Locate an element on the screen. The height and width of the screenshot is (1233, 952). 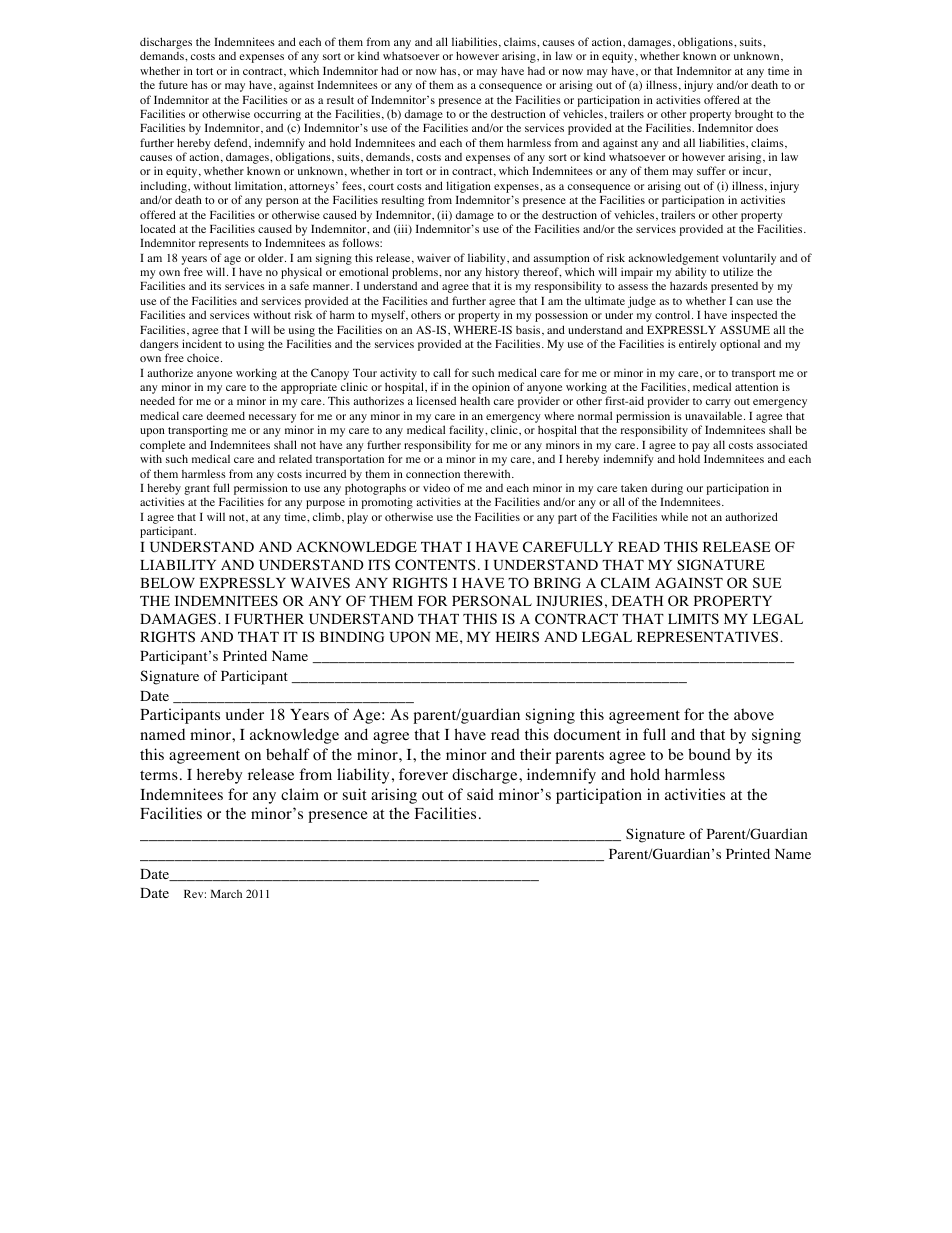
March is located at coordinates (226, 894).
